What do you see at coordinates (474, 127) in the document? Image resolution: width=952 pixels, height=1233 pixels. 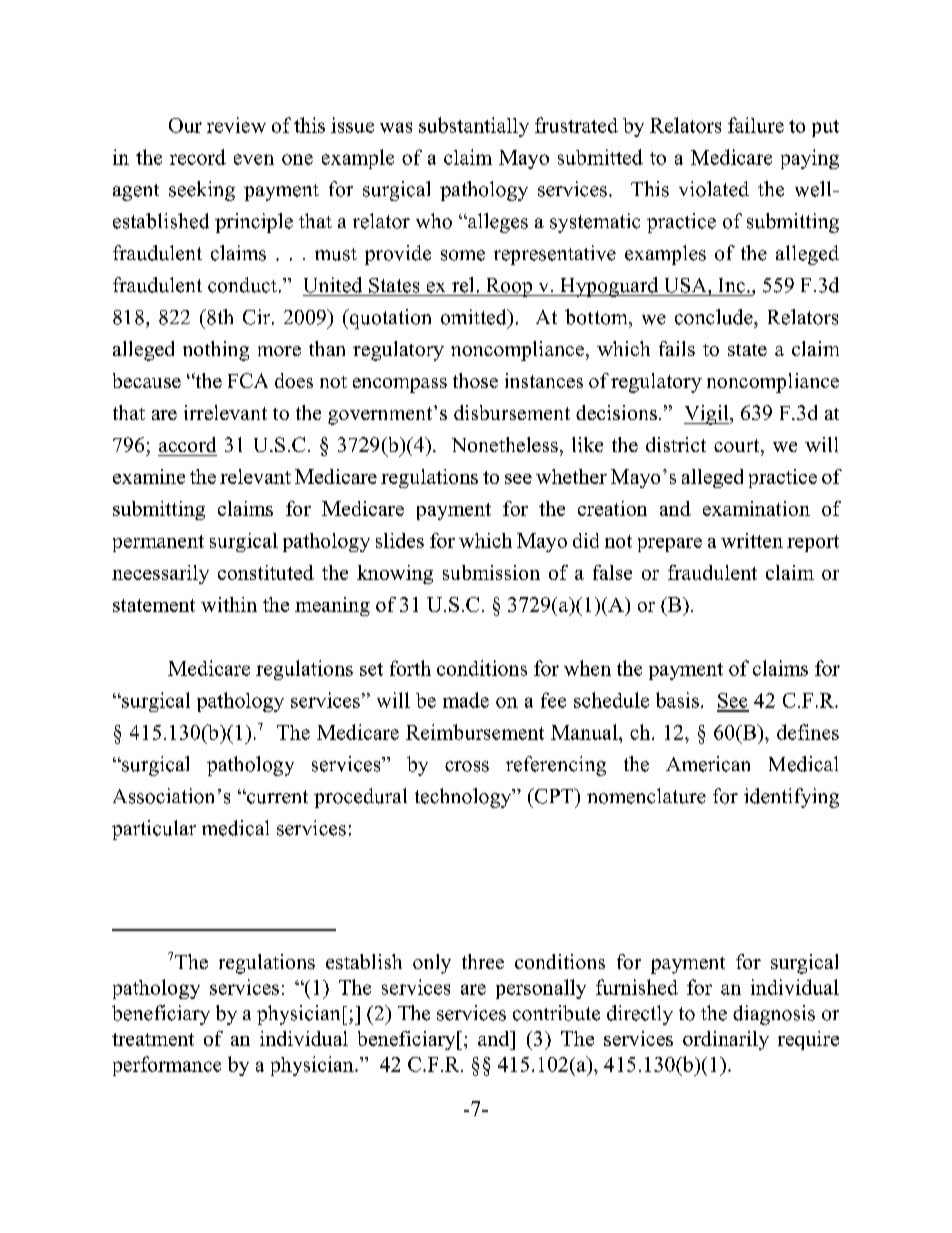 I see `substantially` at bounding box center [474, 127].
